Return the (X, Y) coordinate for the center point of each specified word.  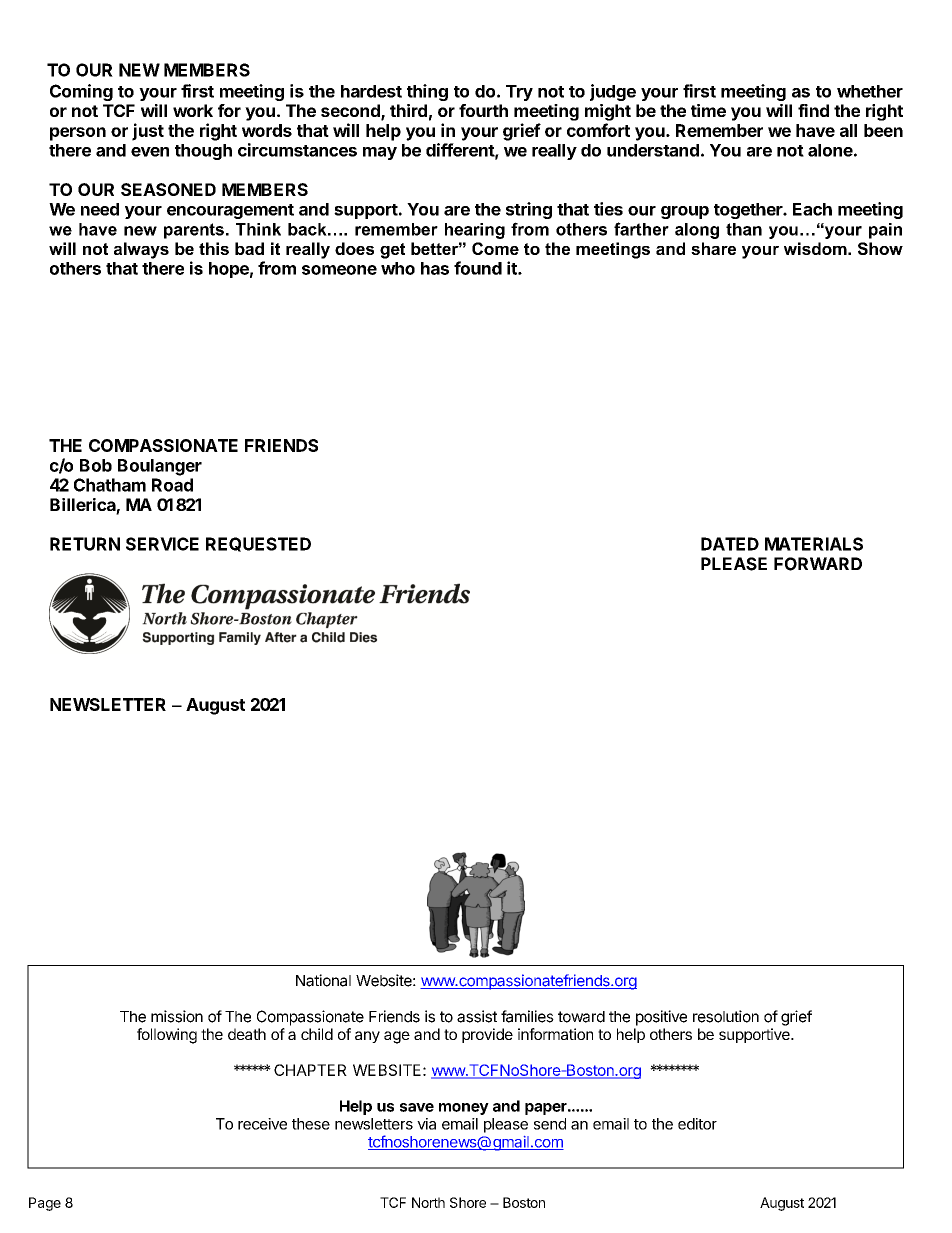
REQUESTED (258, 544)
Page (45, 1204)
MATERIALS (814, 544)
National (323, 980)
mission (177, 1016)
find (813, 110)
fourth (483, 110)
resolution (726, 1016)
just (148, 132)
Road (172, 485)
